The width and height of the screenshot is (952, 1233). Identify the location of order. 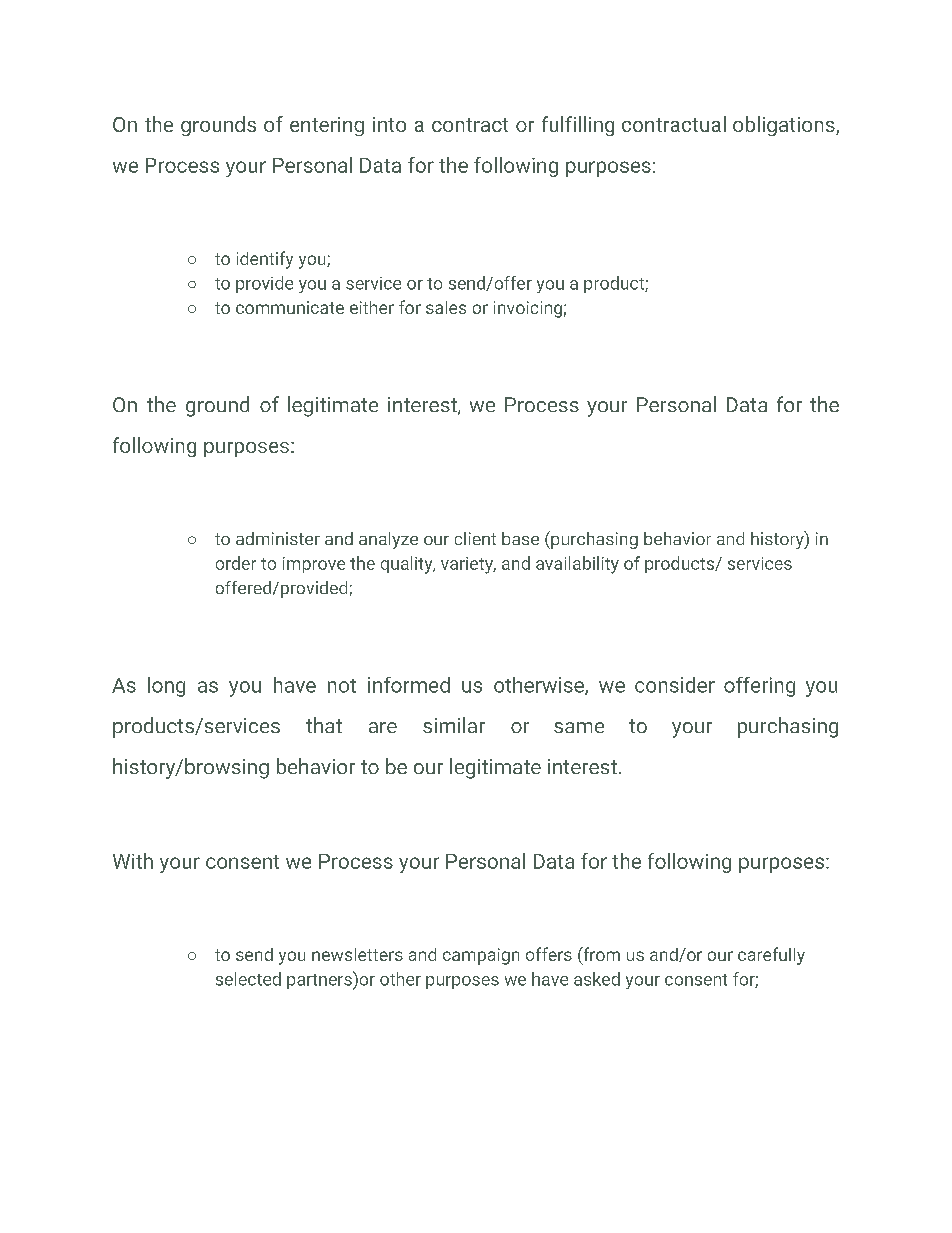
(236, 563).
